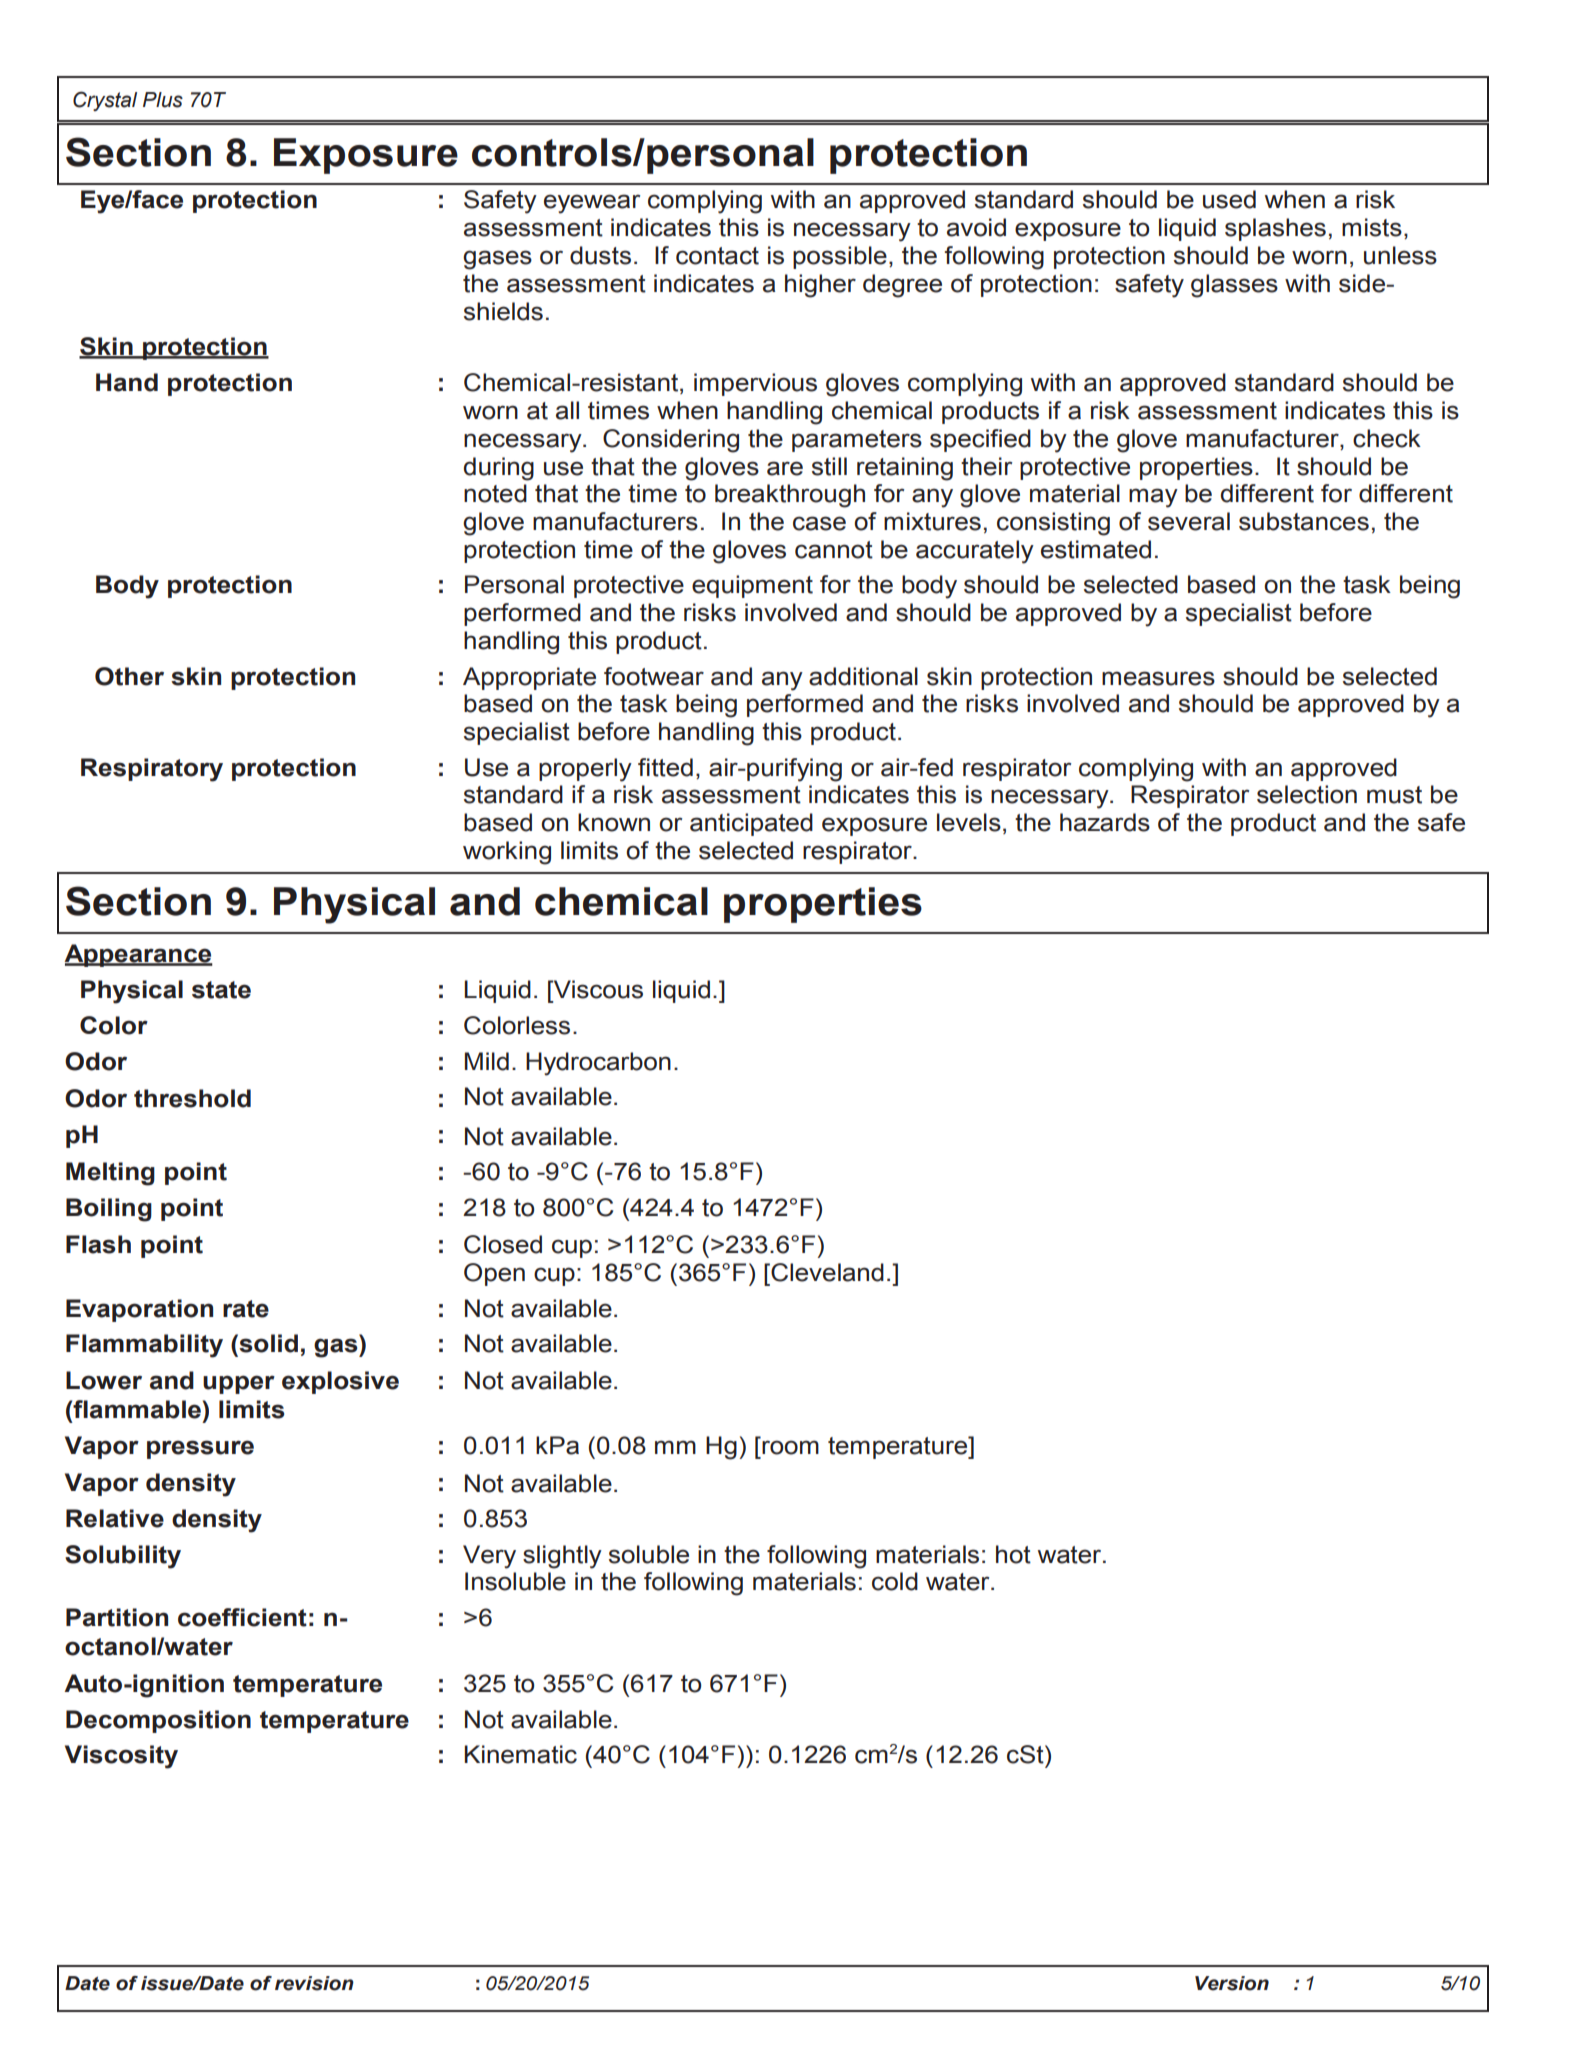 The width and height of the document is (1589, 2056). I want to click on contact, so click(717, 256).
